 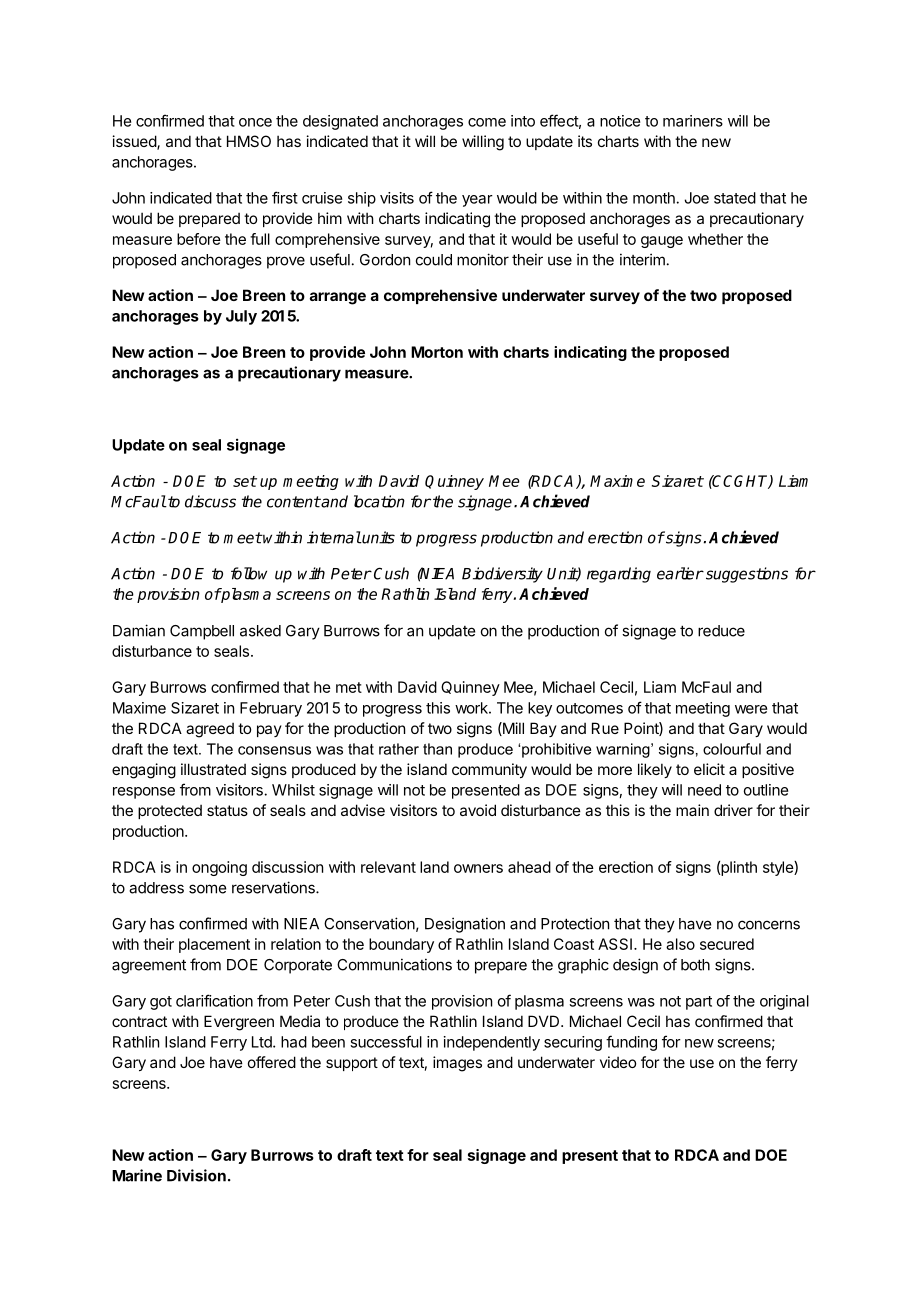 What do you see at coordinates (478, 810) in the document?
I see `avoid` at bounding box center [478, 810].
